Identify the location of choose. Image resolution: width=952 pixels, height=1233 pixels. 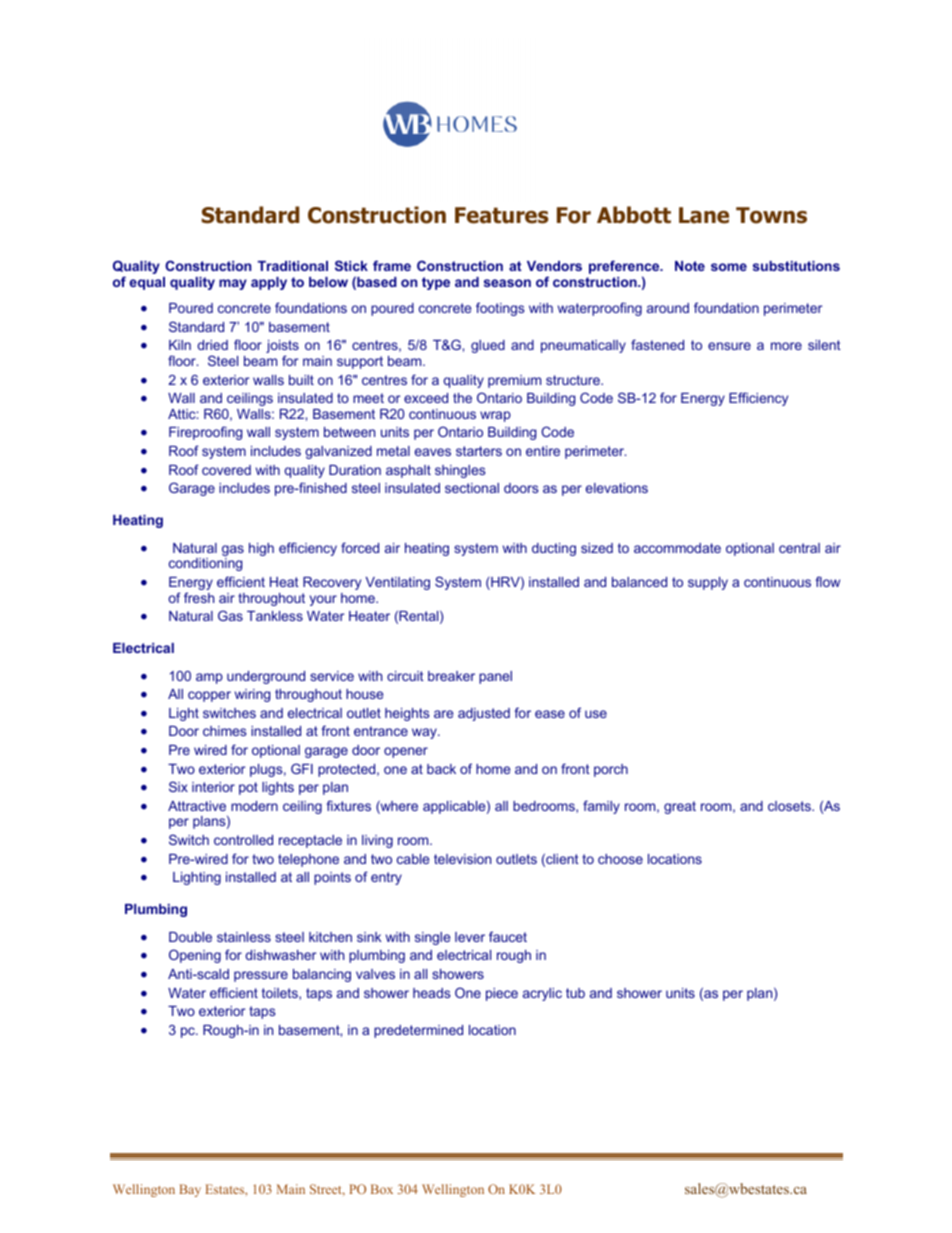
(620, 859).
